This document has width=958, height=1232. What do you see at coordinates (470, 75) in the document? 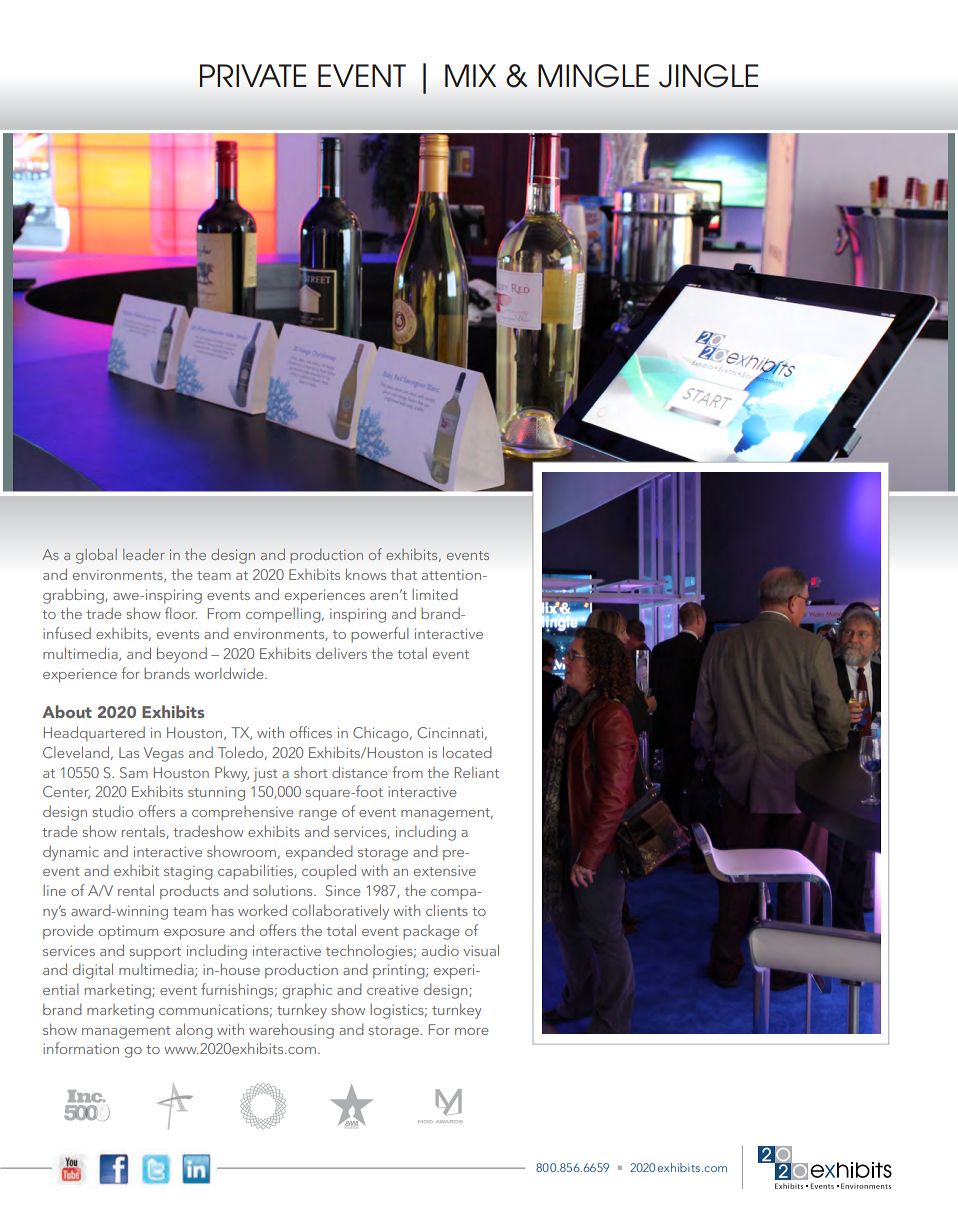
I see `MIX` at bounding box center [470, 75].
